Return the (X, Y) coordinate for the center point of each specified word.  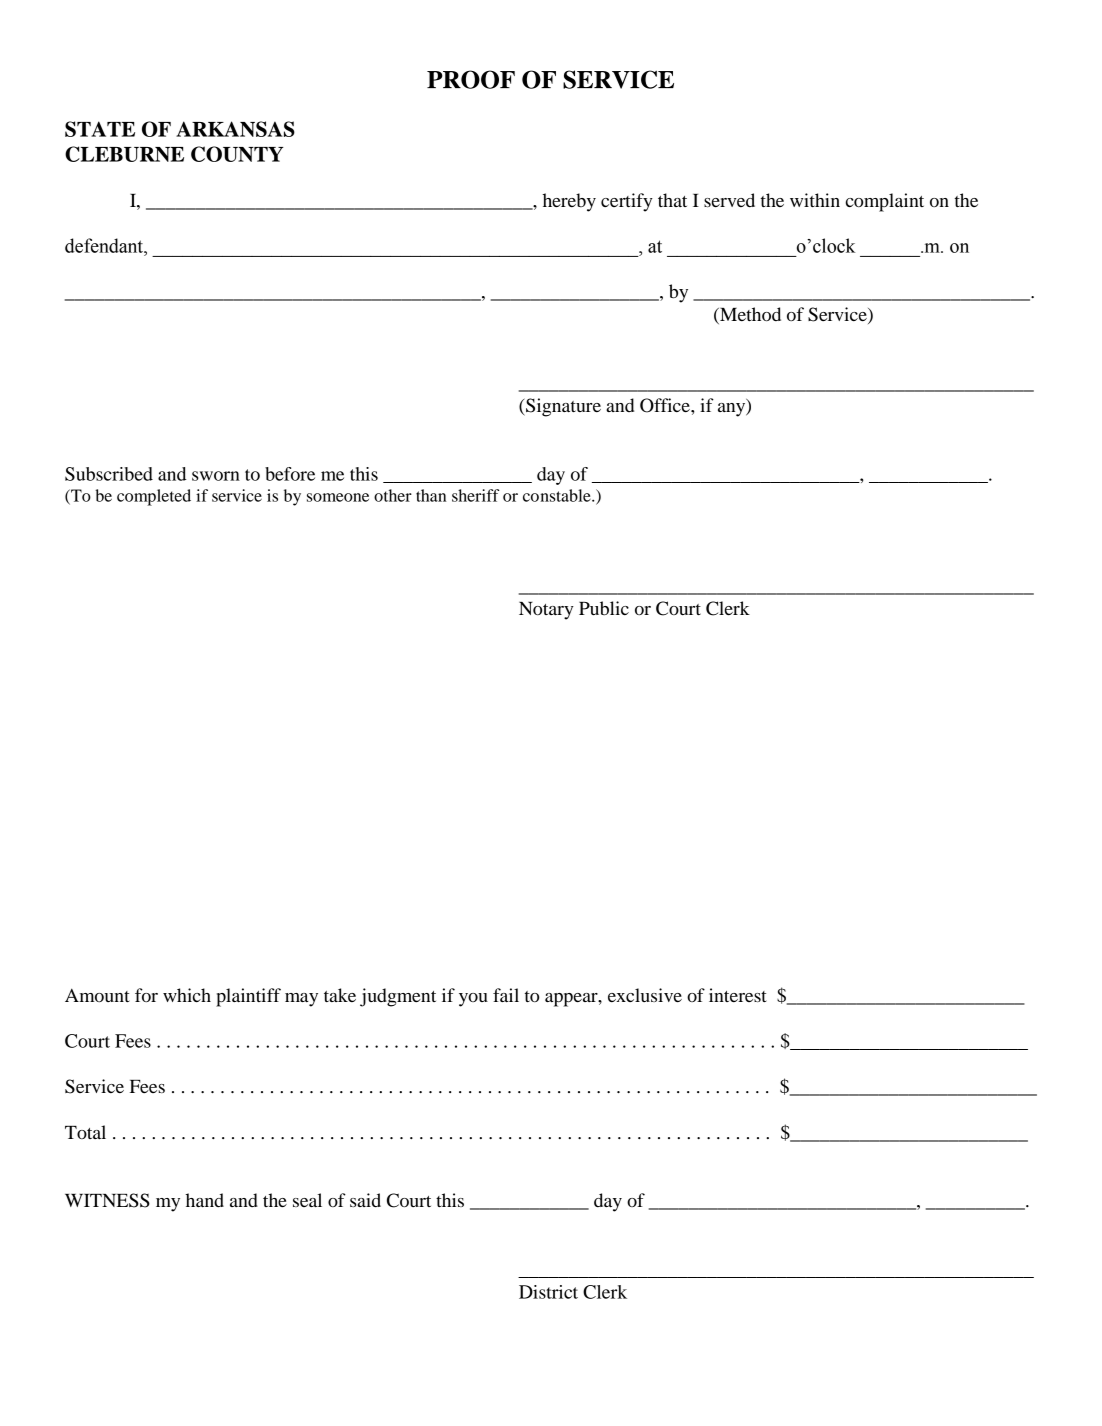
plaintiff (248, 997)
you (473, 1000)
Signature (562, 407)
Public (604, 608)
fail (506, 995)
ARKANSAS (235, 129)
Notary (546, 611)
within (815, 200)
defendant (105, 245)
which (187, 995)
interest (738, 995)
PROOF (471, 79)
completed (154, 497)
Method (749, 315)
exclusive (645, 995)
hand (204, 1200)
